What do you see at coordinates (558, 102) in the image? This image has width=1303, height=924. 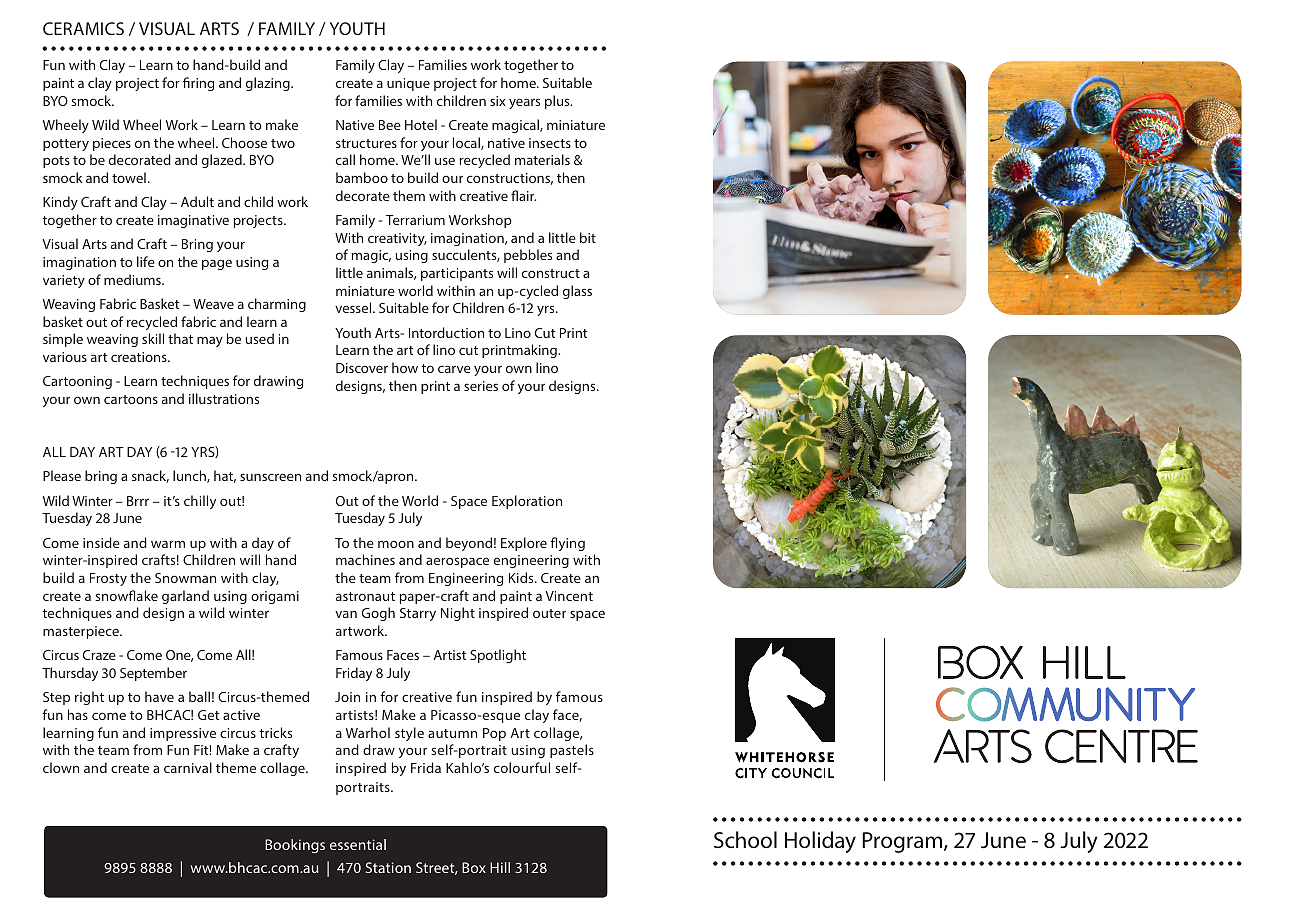 I see `plus` at bounding box center [558, 102].
